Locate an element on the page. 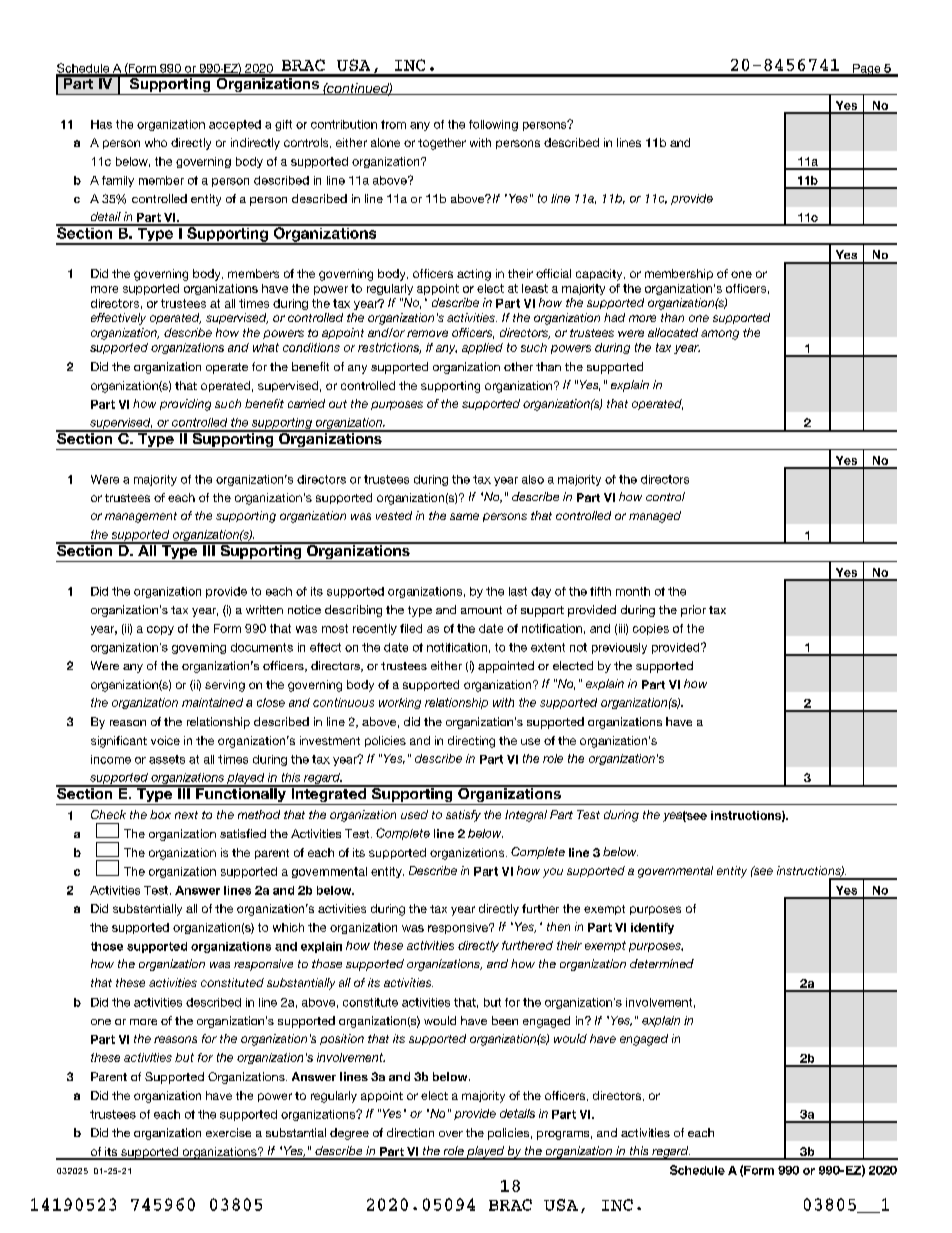  capacity is located at coordinates (600, 275).
